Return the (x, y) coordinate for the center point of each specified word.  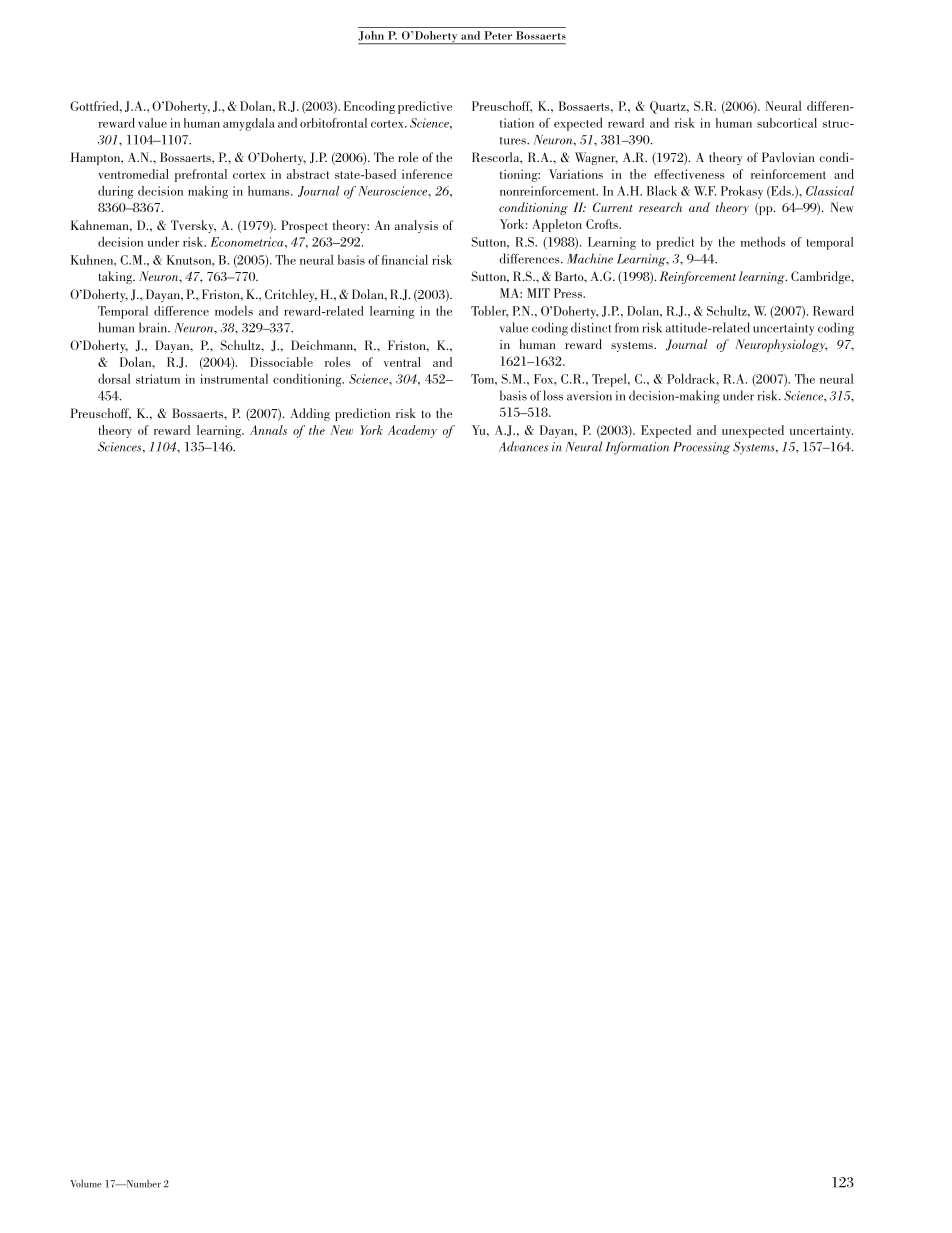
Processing (701, 448)
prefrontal (201, 175)
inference (427, 174)
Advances (523, 446)
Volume (86, 1183)
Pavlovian (788, 157)
